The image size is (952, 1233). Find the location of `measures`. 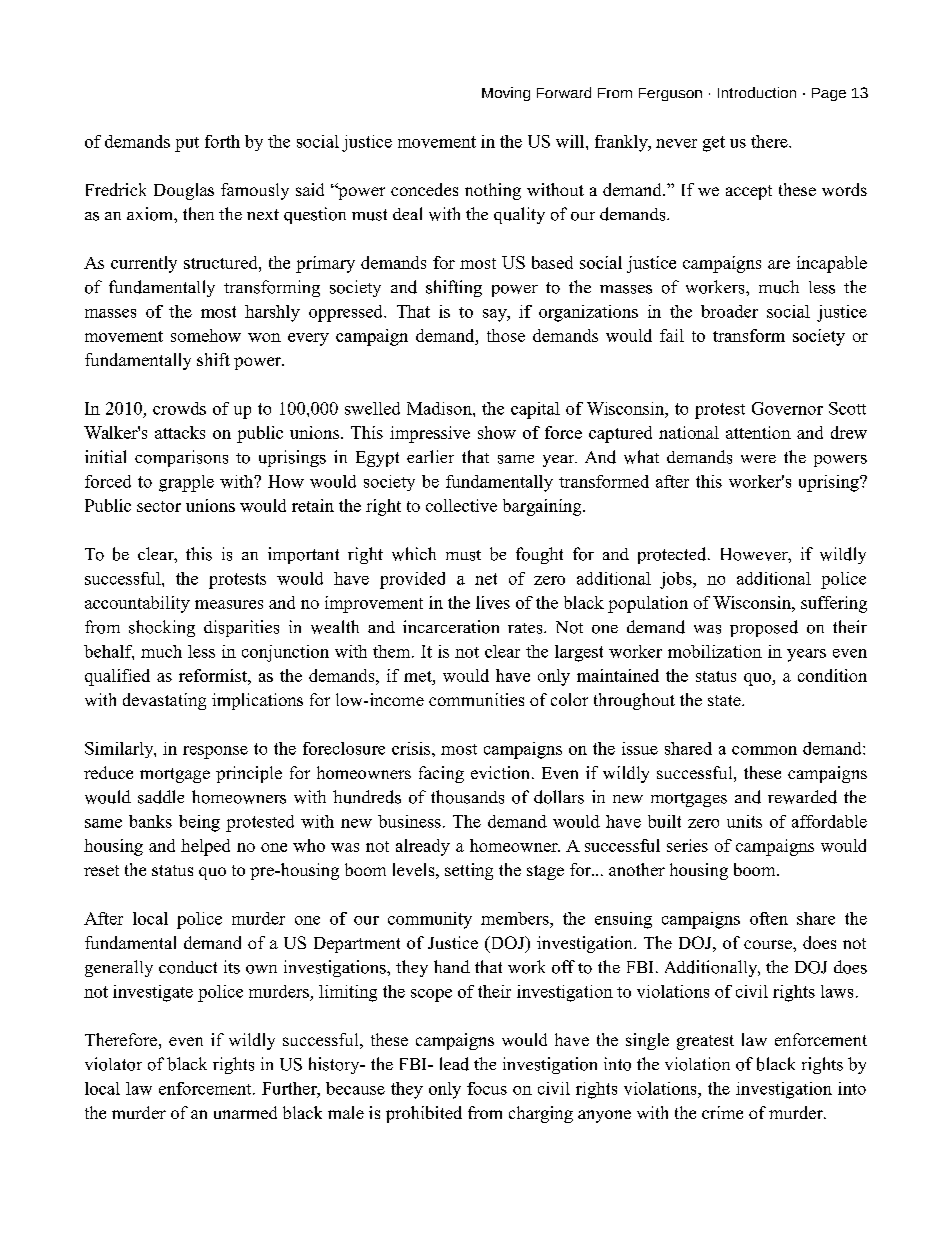

measures is located at coordinates (229, 604).
